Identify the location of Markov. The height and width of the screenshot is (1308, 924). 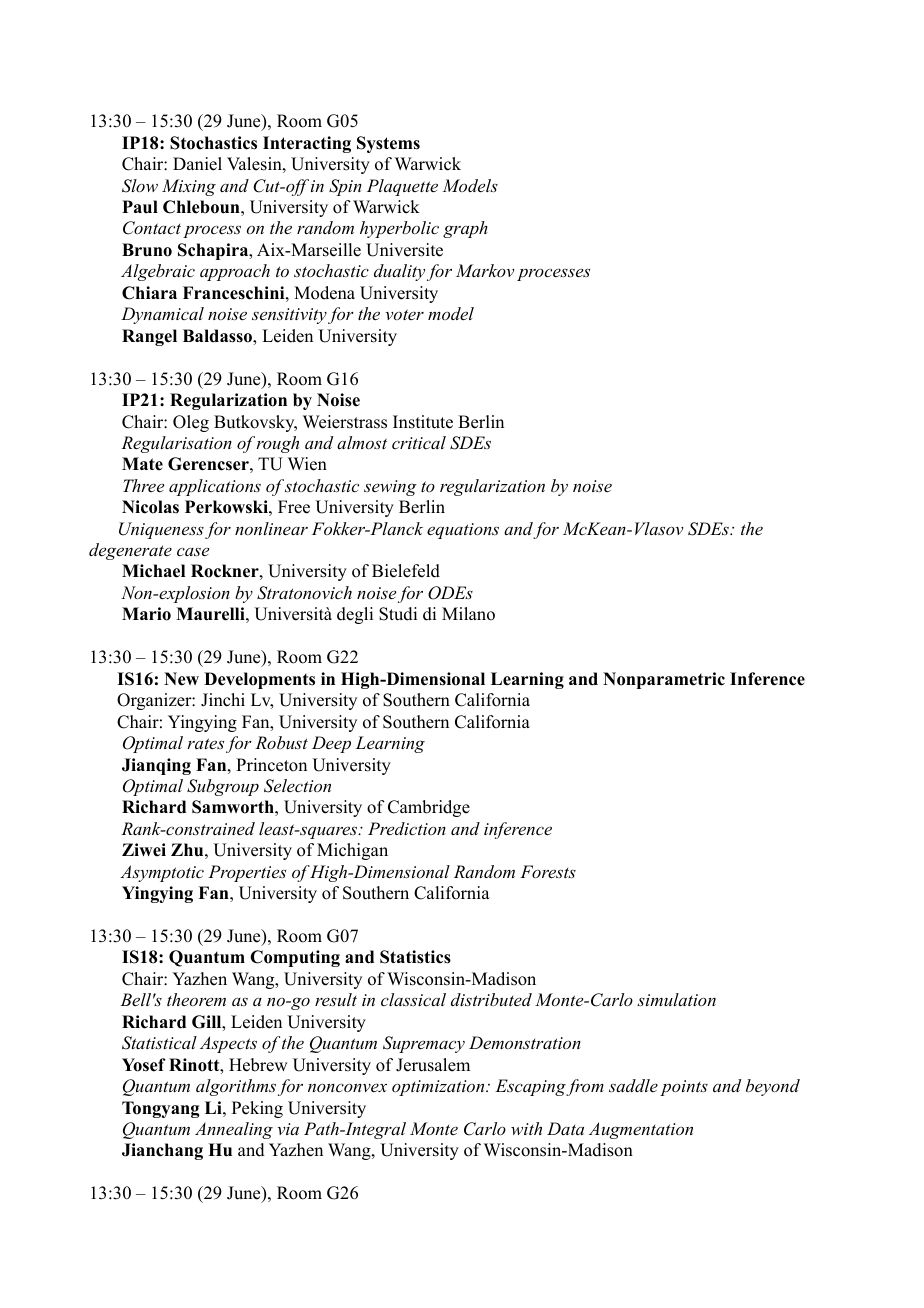
(485, 270).
